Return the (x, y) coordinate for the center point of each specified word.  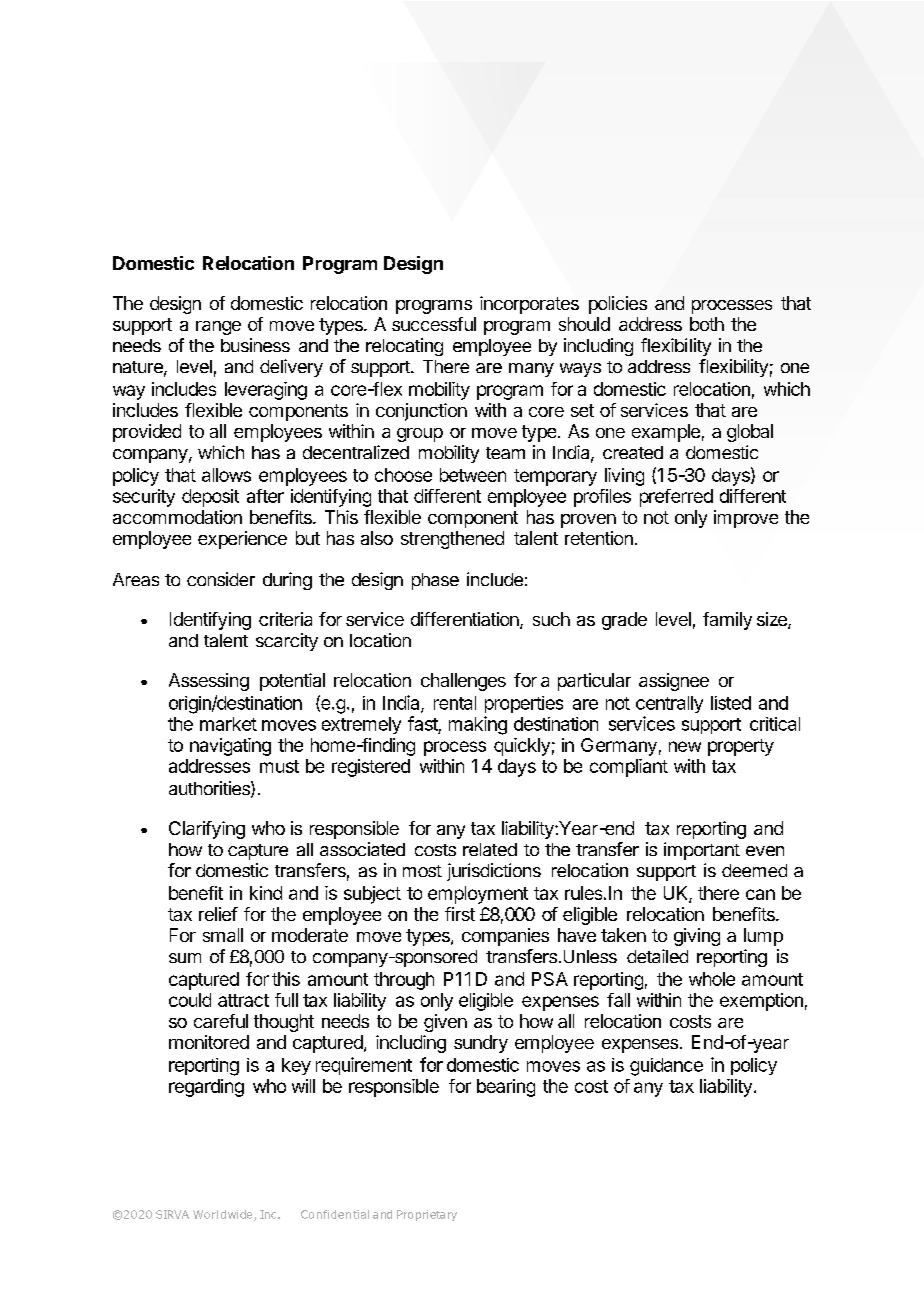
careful (221, 1021)
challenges (463, 682)
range (218, 328)
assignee (674, 682)
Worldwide (224, 1215)
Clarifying (207, 830)
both (707, 324)
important (702, 851)
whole (712, 979)
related (490, 849)
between (473, 475)
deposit (210, 498)
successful (434, 324)
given (445, 1023)
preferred (676, 498)
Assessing (209, 682)
